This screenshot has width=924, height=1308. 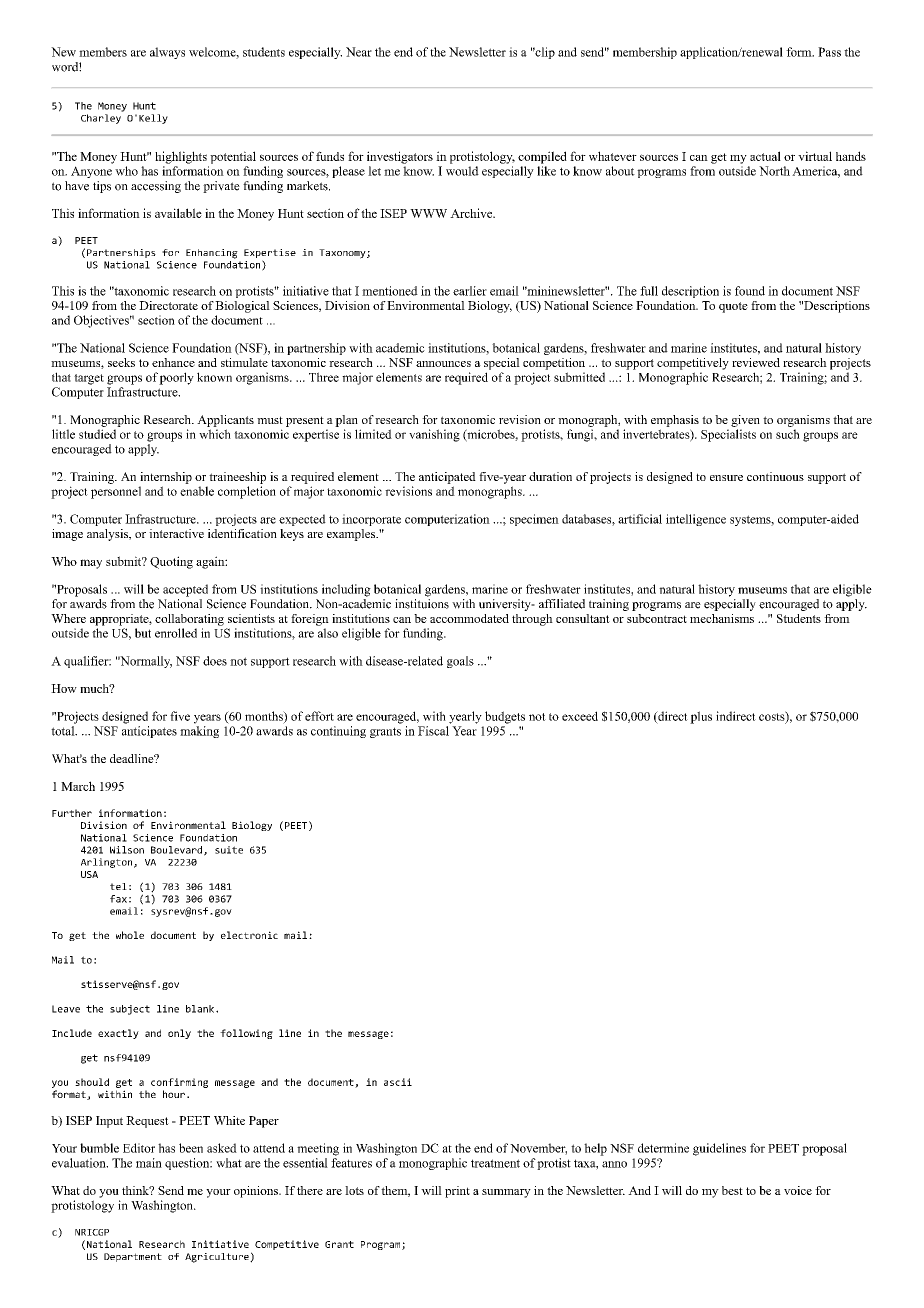 What do you see at coordinates (722, 618) in the screenshot?
I see `mechanisms` at bounding box center [722, 618].
